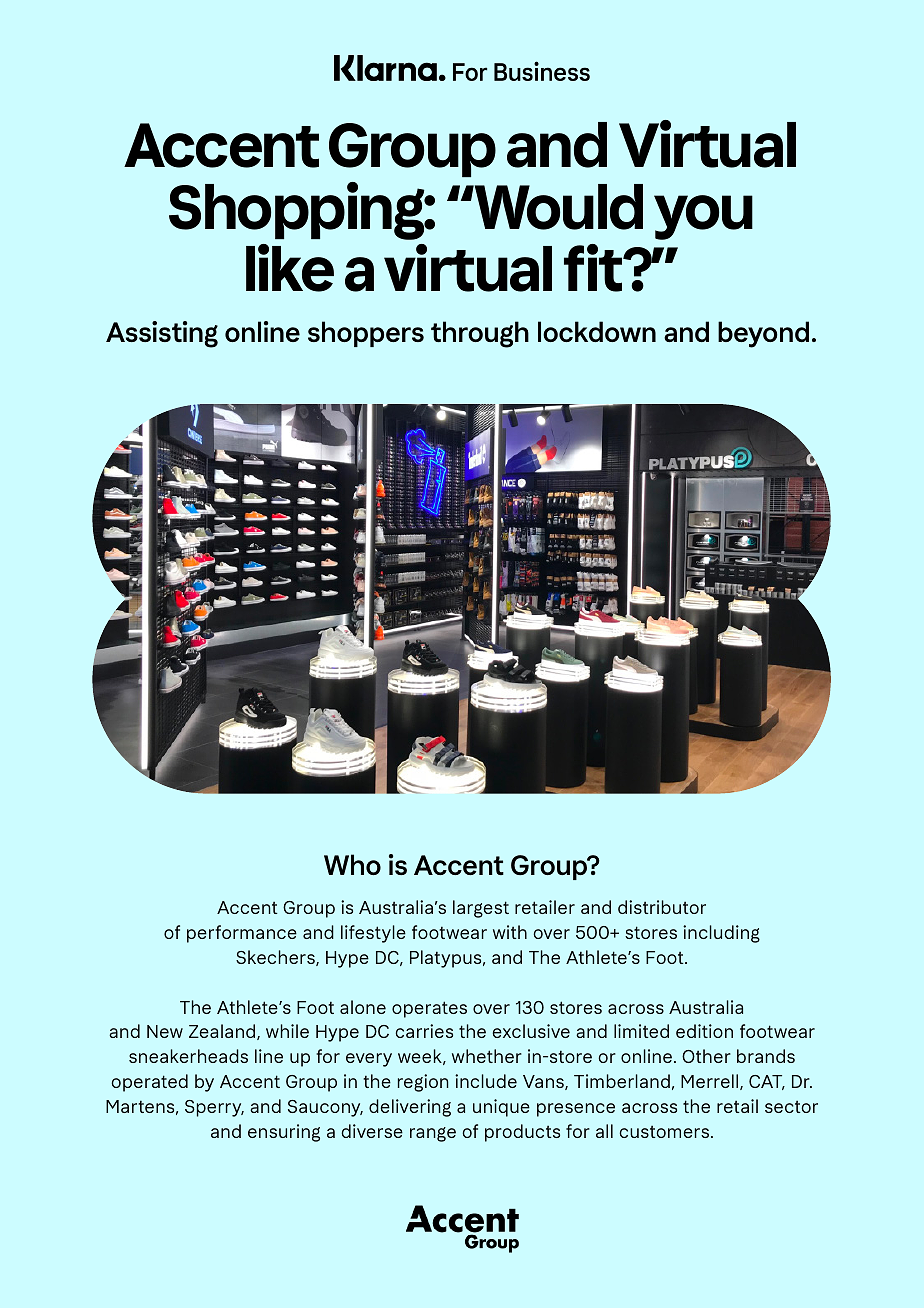  What do you see at coordinates (510, 932) in the image?
I see `with` at bounding box center [510, 932].
